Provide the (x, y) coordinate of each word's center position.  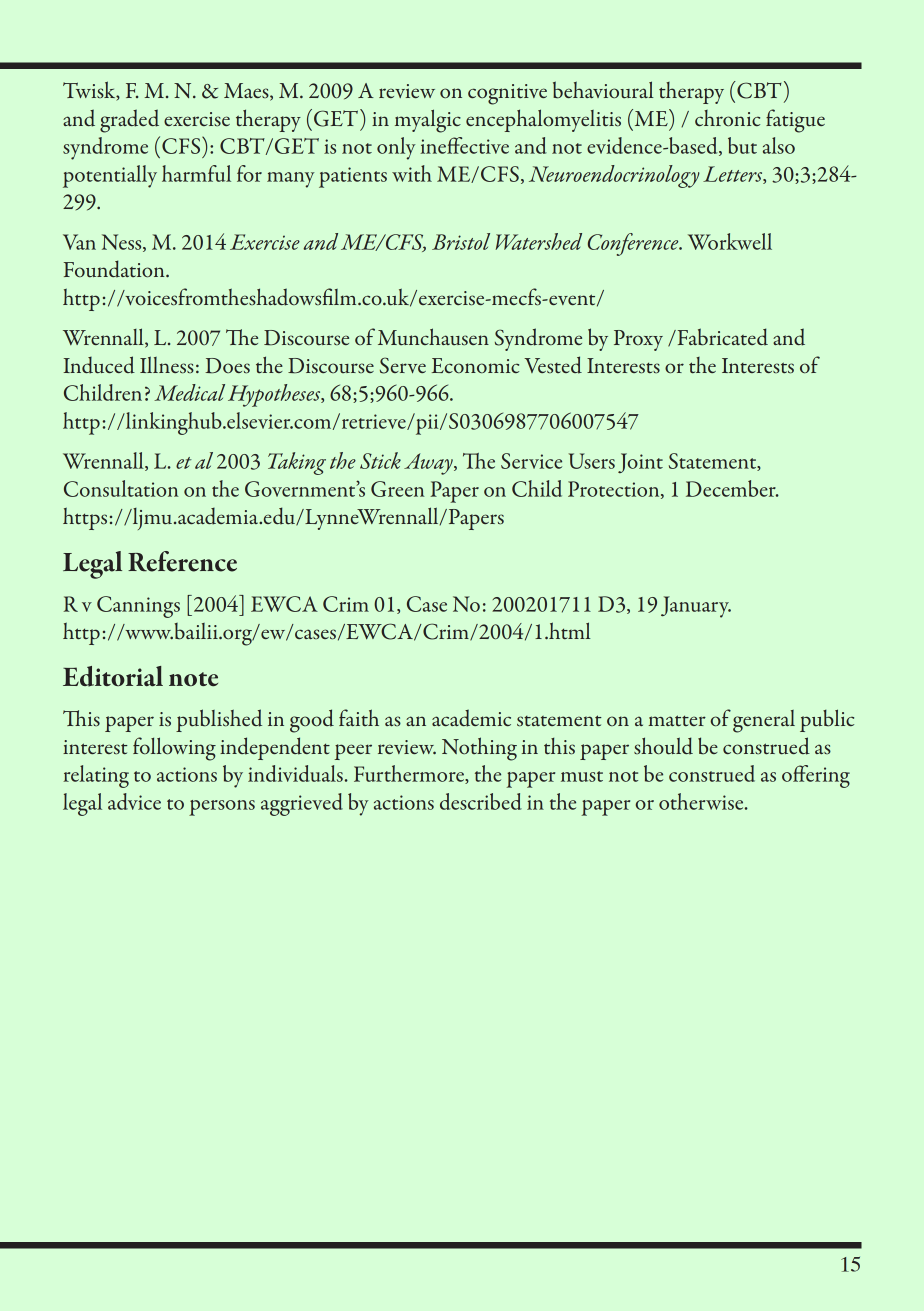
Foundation (115, 269)
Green (397, 489)
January (696, 607)
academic (471, 718)
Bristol (461, 241)
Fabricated (721, 337)
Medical (189, 392)
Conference (634, 244)
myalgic (428, 121)
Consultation (121, 488)
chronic (727, 118)
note (193, 679)
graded (129, 121)
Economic (475, 366)
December (732, 488)
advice (134, 801)
